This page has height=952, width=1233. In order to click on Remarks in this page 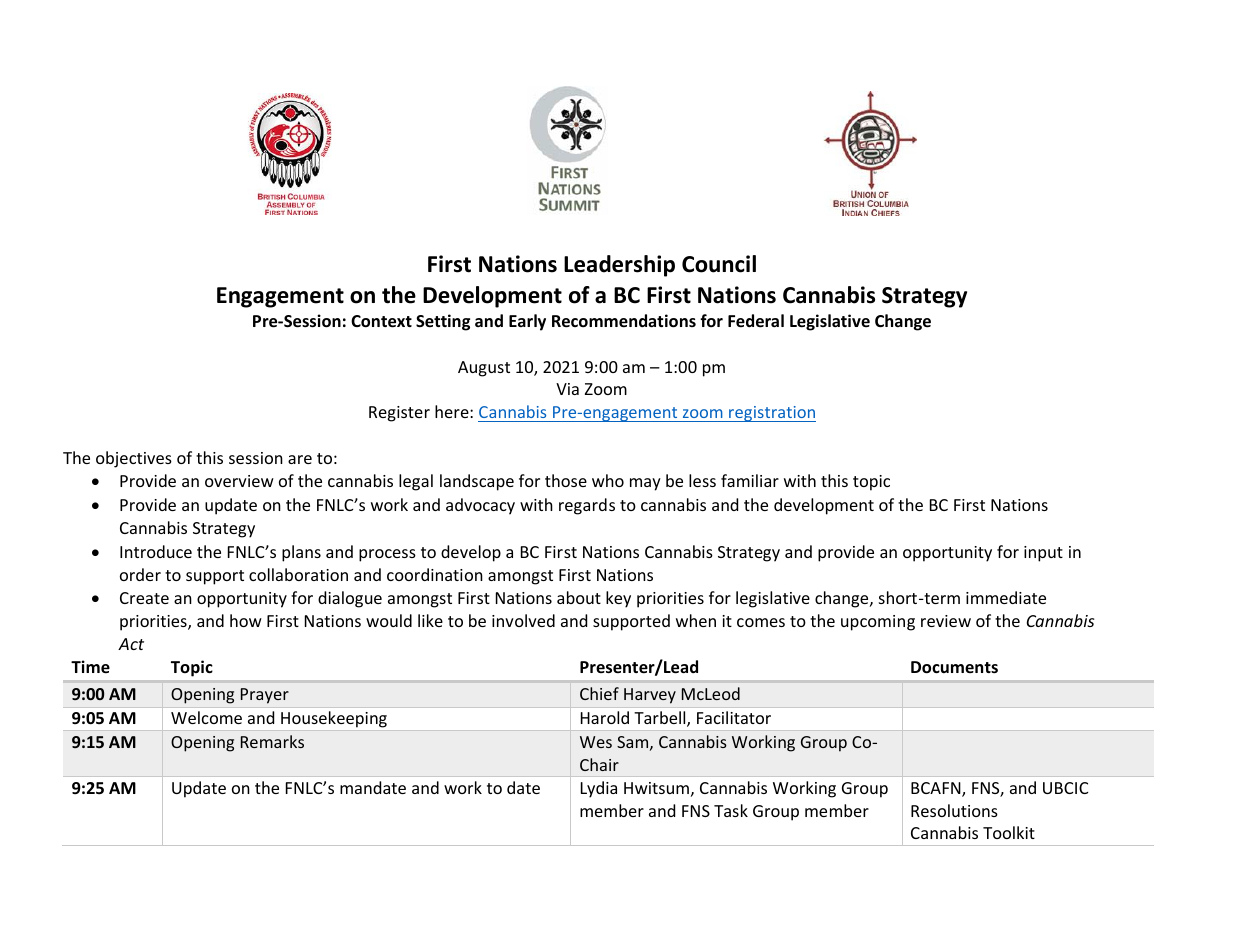, I will do `click(272, 741)`.
